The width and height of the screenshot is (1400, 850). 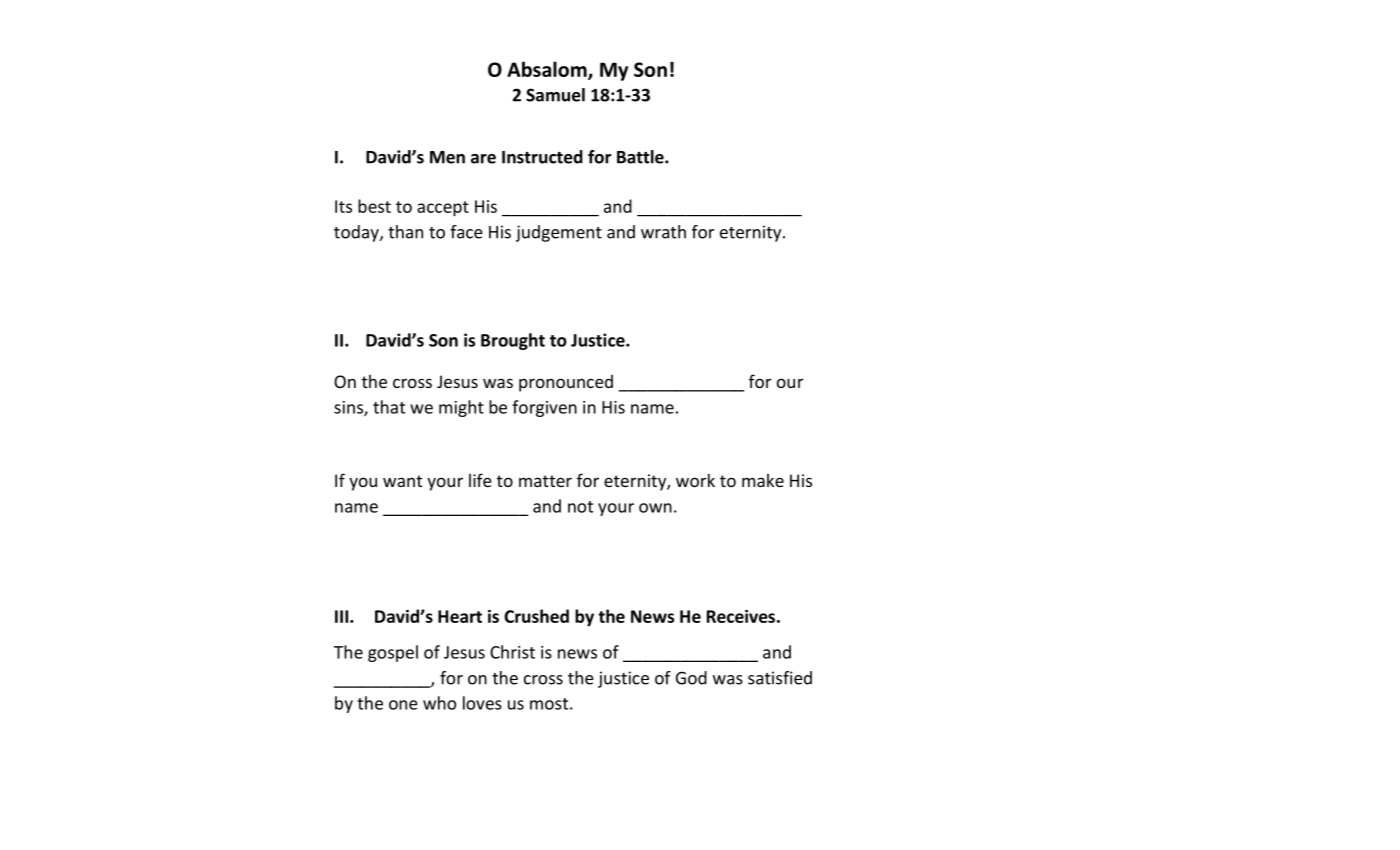 What do you see at coordinates (389, 407) in the screenshot?
I see `that` at bounding box center [389, 407].
